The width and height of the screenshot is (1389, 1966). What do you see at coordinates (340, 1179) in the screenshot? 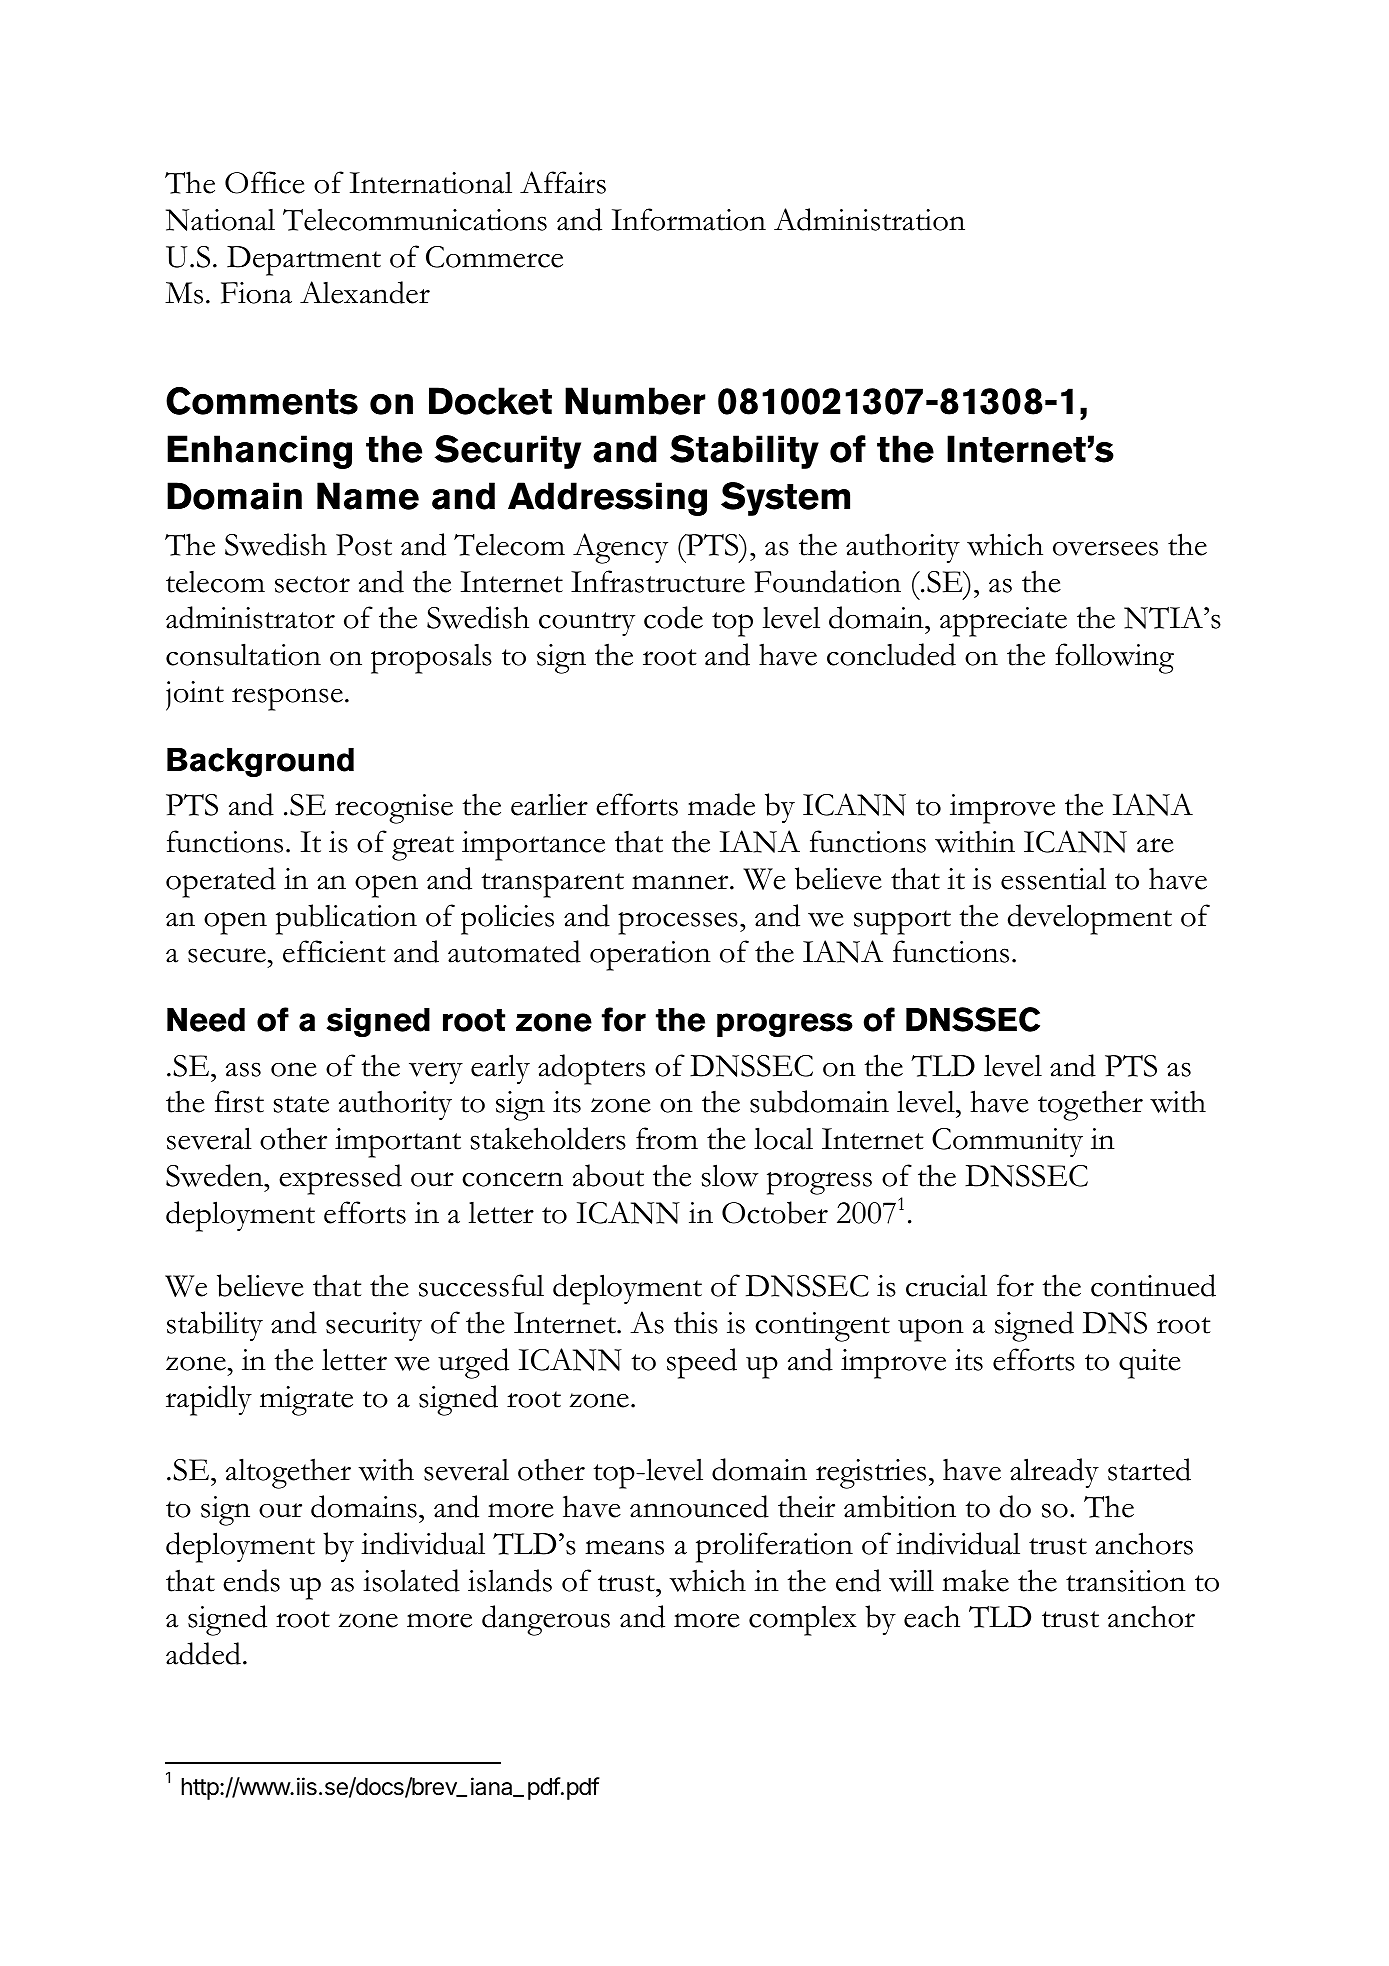
I see `expressed` at bounding box center [340, 1179].
